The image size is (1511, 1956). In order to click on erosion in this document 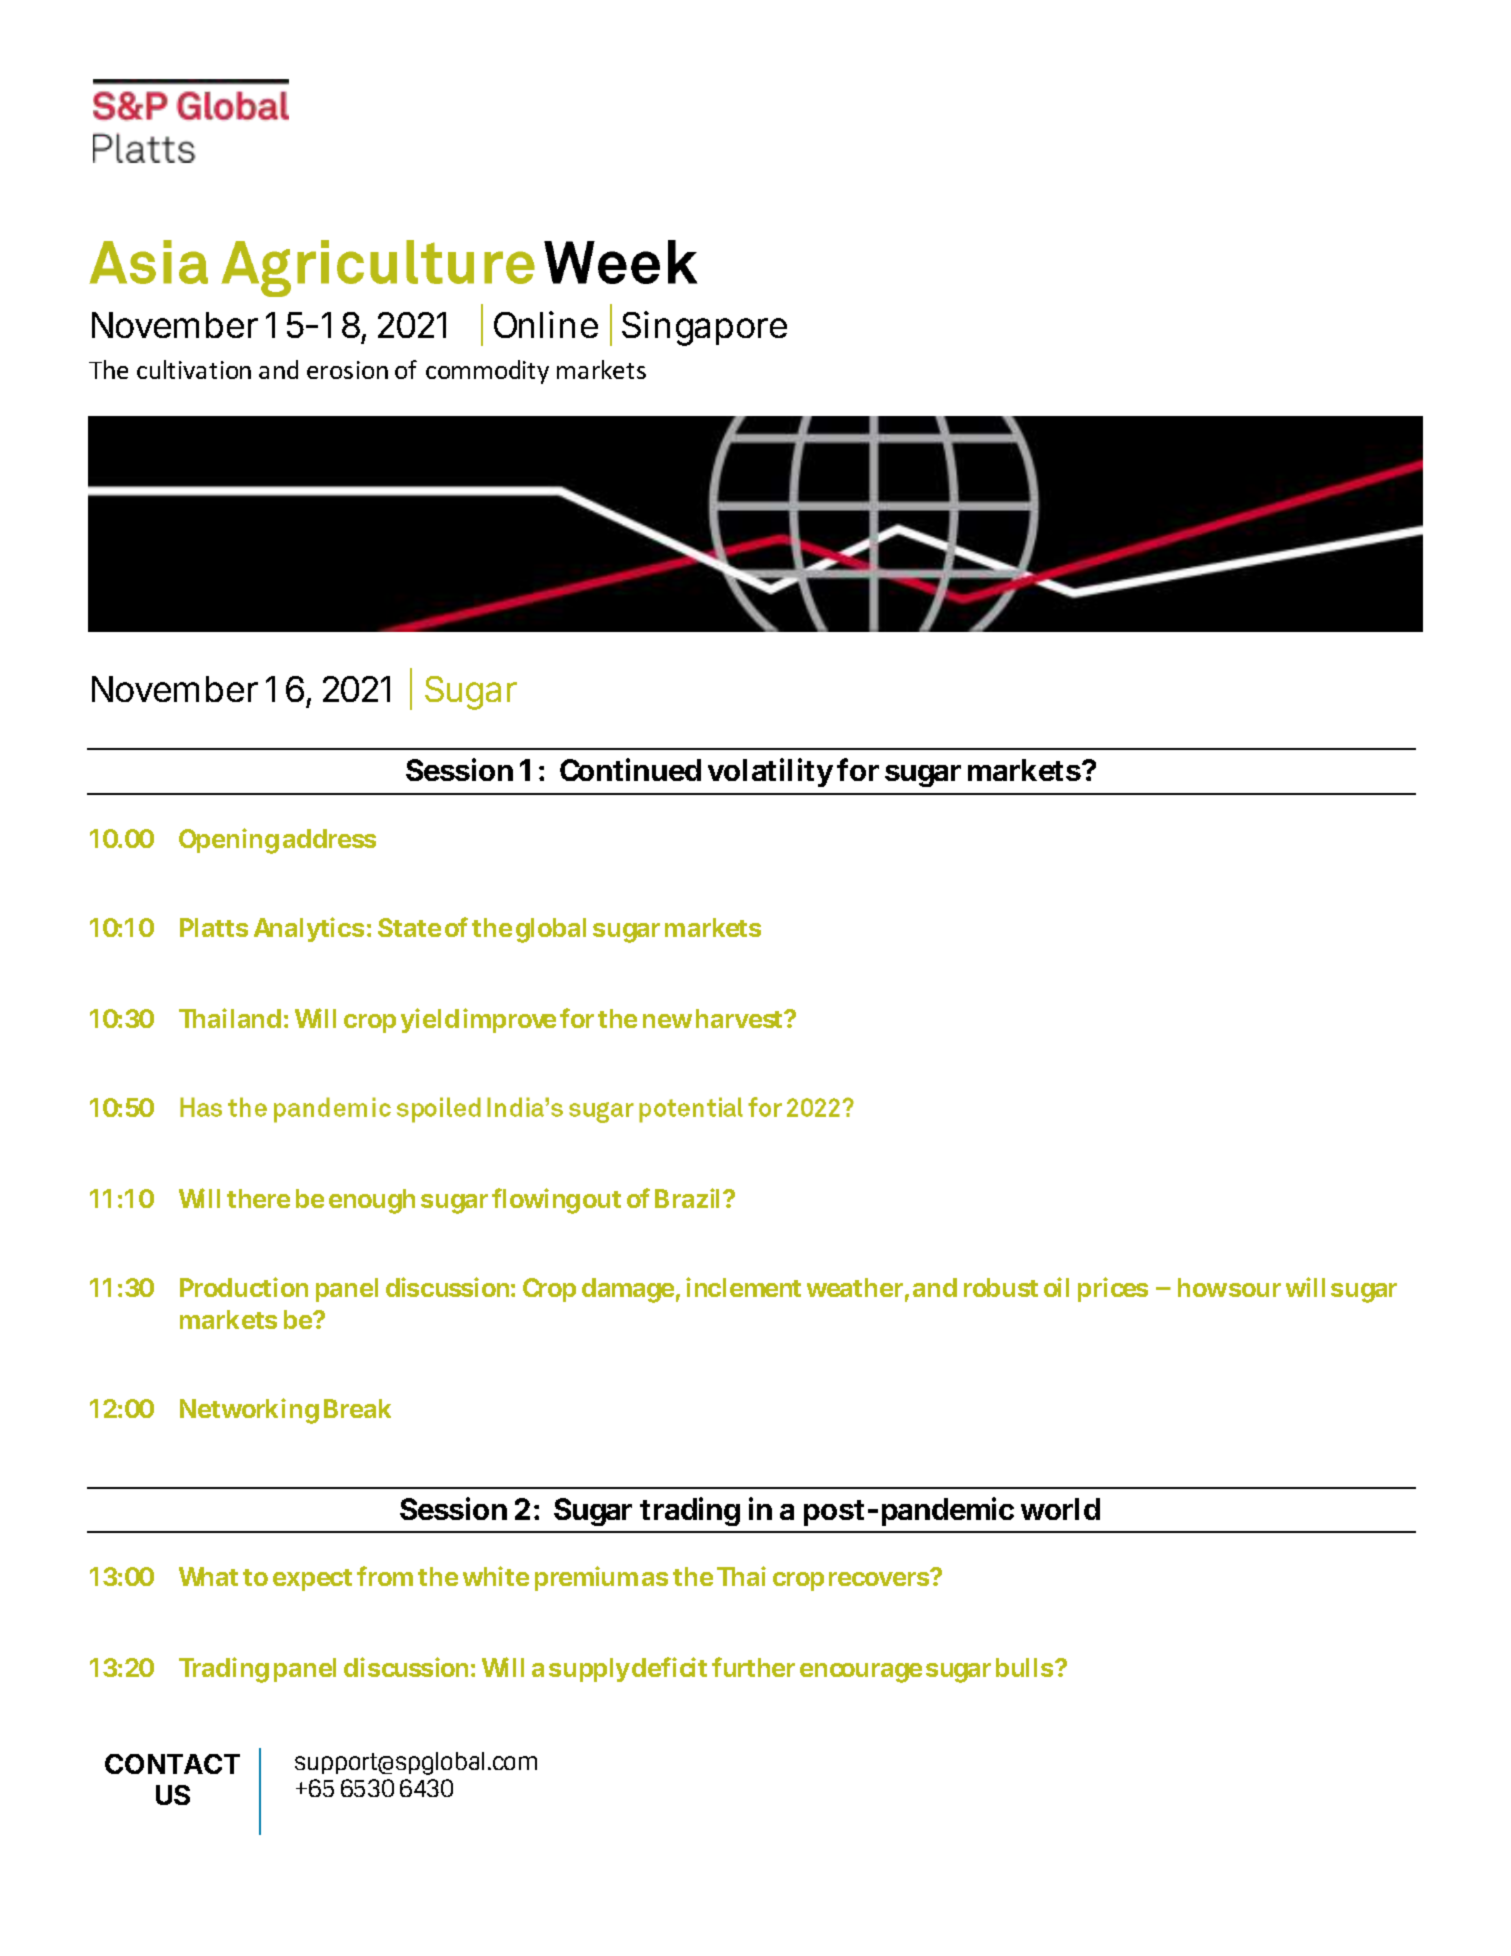, I will do `click(347, 370)`.
